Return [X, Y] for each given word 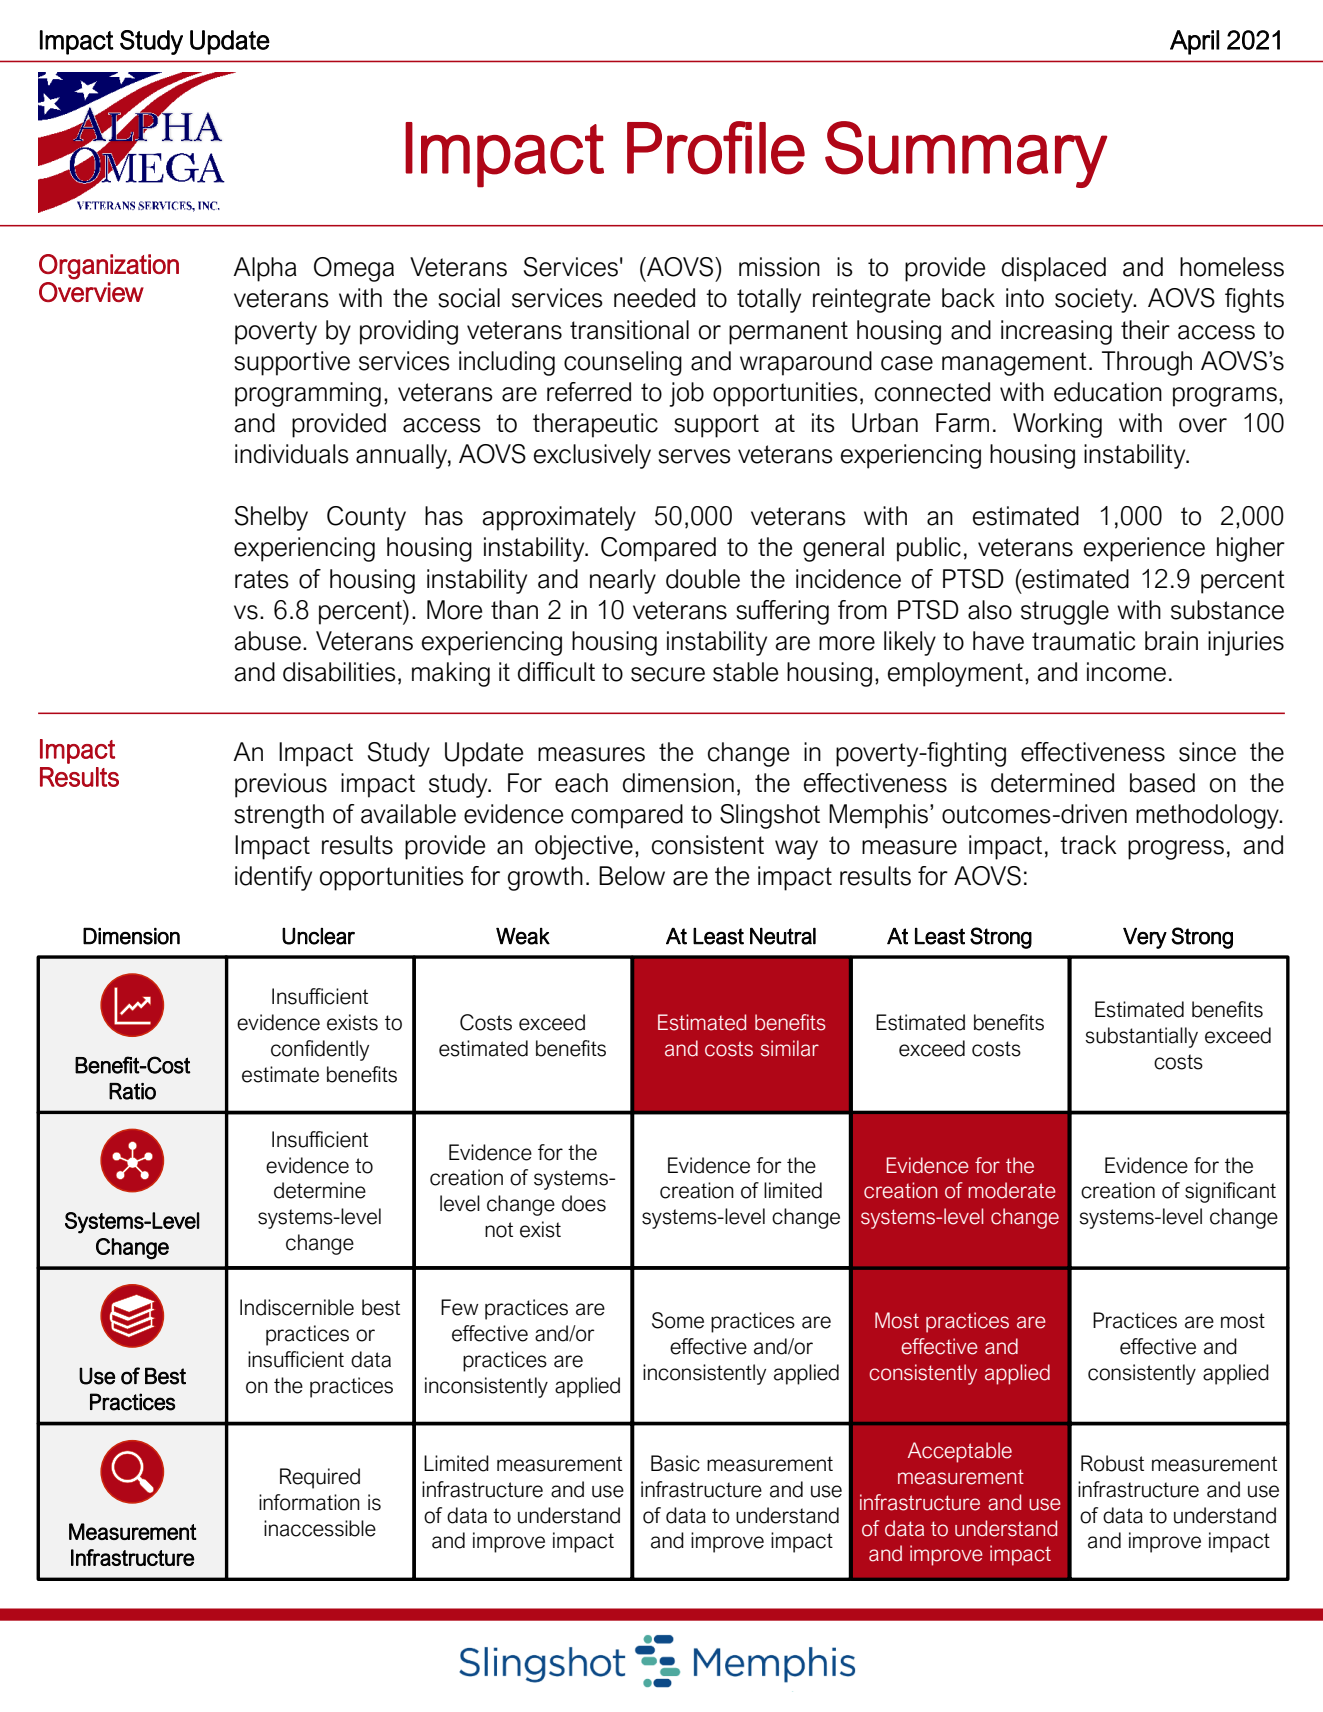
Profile [716, 148]
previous [281, 785]
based [1162, 783]
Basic [675, 1463]
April [1194, 42]
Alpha [265, 269]
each [581, 783]
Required [320, 1478]
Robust [1112, 1463]
